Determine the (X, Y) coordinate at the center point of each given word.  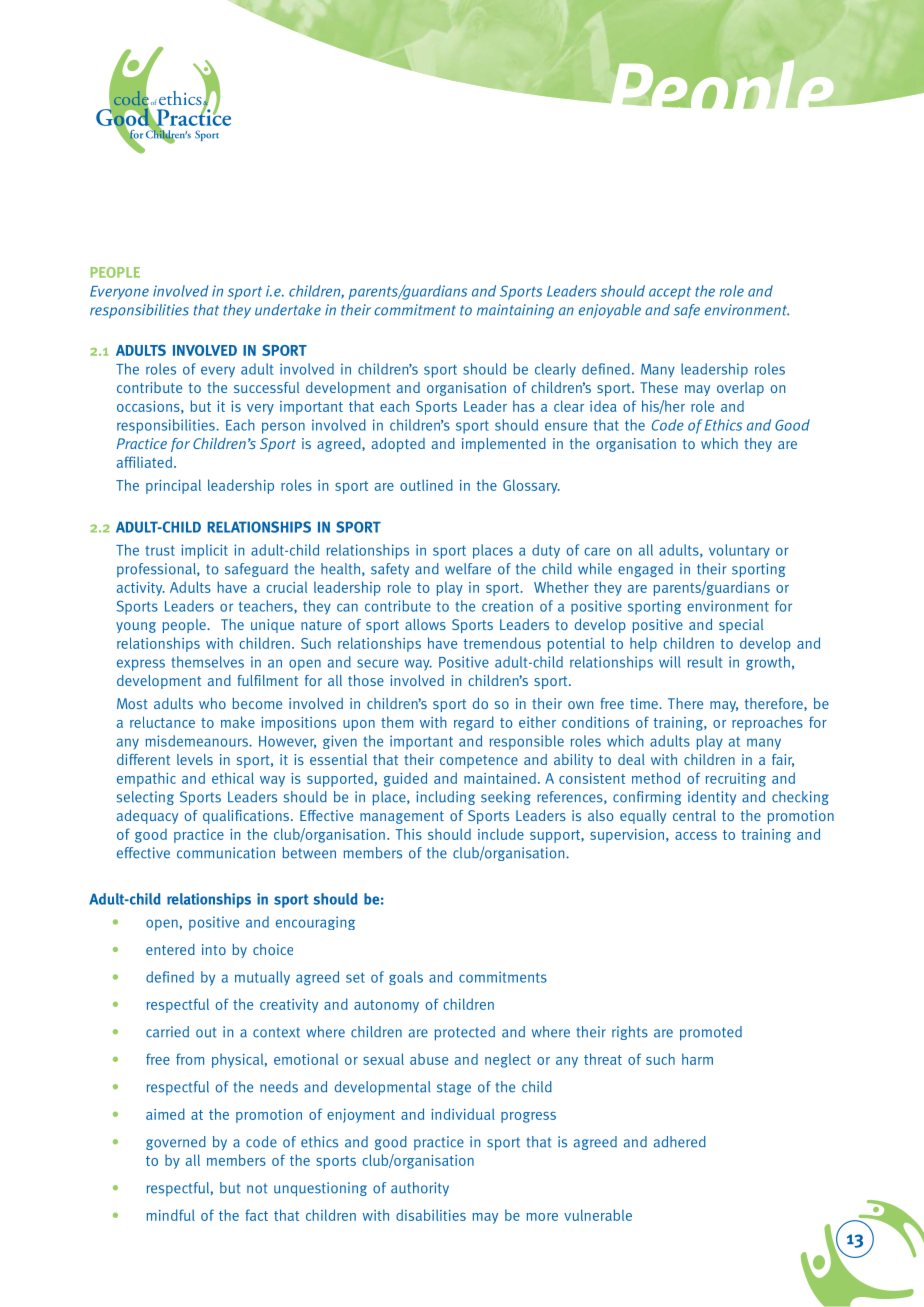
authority (420, 1189)
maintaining (515, 311)
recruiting (736, 780)
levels (195, 759)
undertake (288, 310)
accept (670, 293)
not (257, 1188)
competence (479, 761)
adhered (680, 1142)
